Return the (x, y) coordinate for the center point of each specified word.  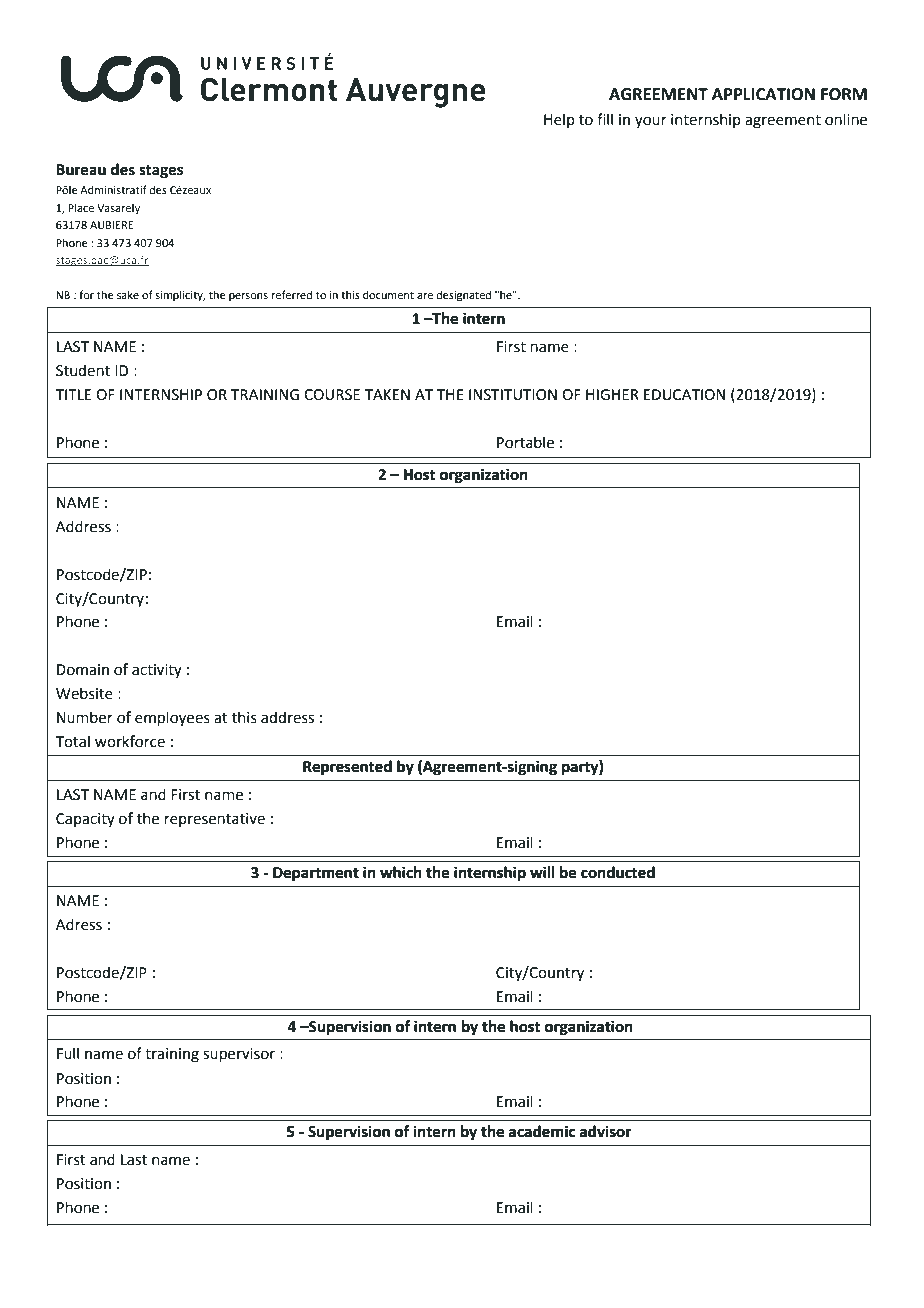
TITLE (73, 394)
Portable (525, 442)
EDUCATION (684, 395)
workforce (130, 741)
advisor (606, 1131)
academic (542, 1131)
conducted (618, 872)
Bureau (81, 170)
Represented (347, 767)
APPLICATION (763, 94)
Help (559, 120)
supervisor (239, 1055)
